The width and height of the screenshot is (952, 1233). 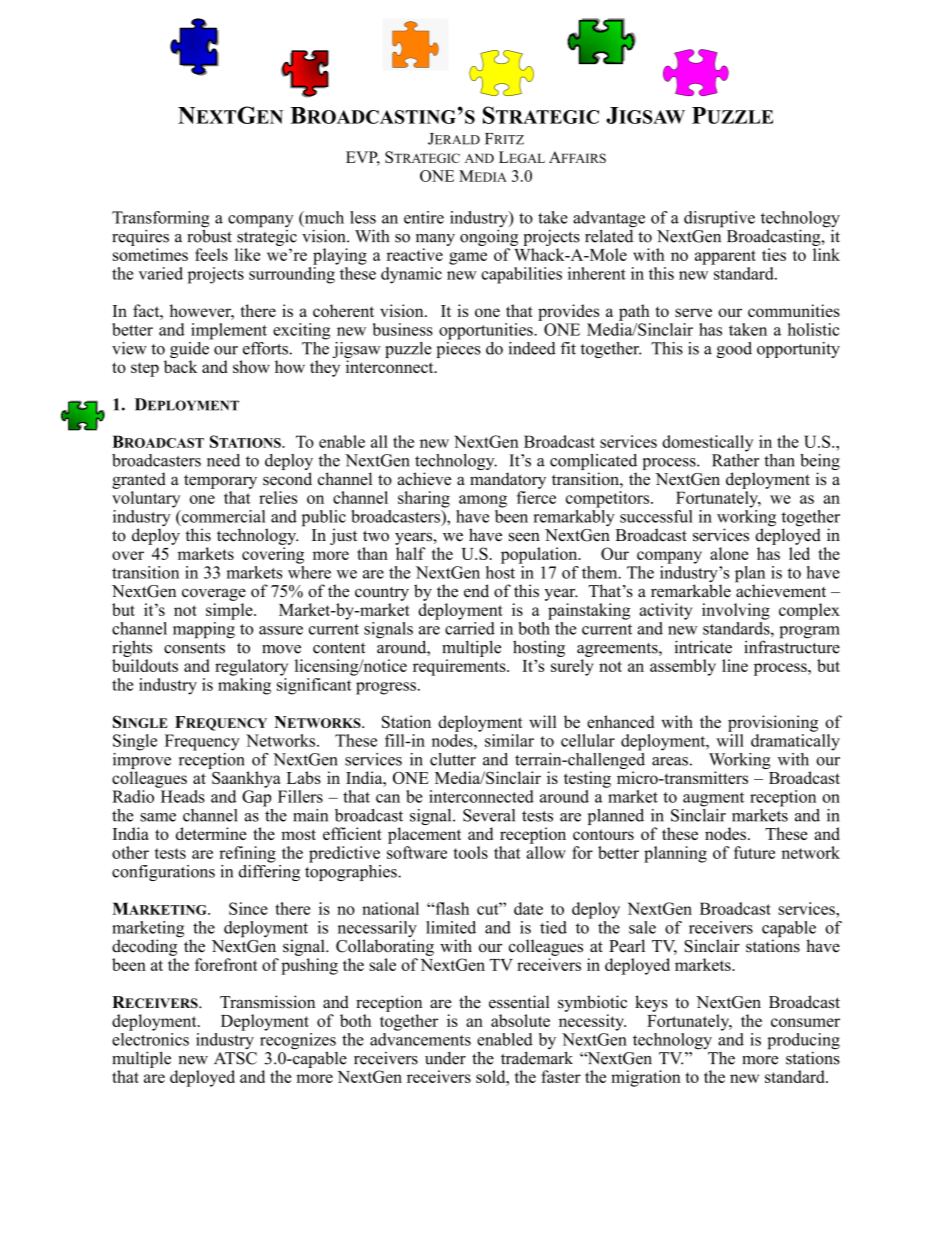 I want to click on domestically, so click(x=707, y=443).
